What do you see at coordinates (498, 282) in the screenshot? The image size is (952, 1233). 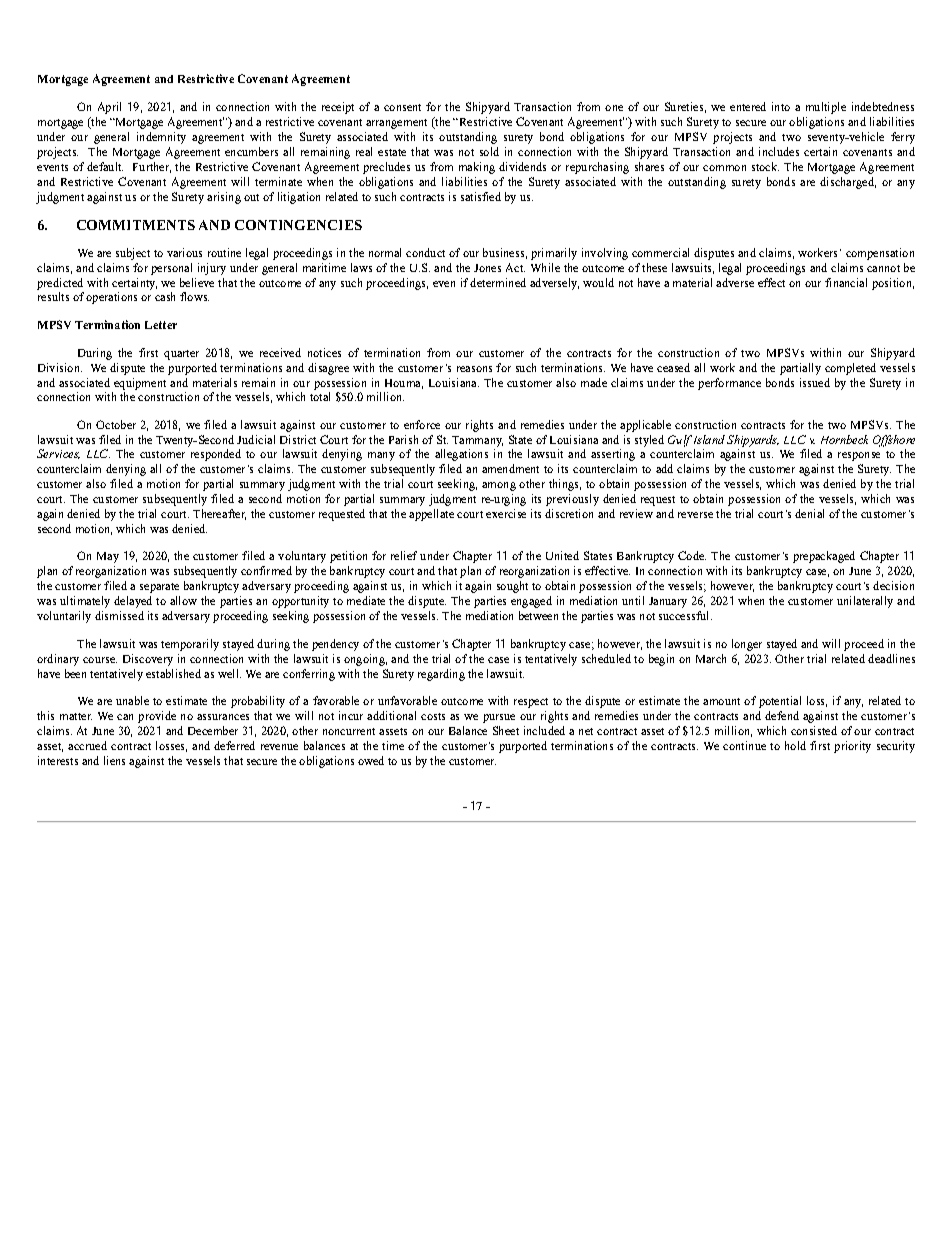 I see `determined` at bounding box center [498, 282].
